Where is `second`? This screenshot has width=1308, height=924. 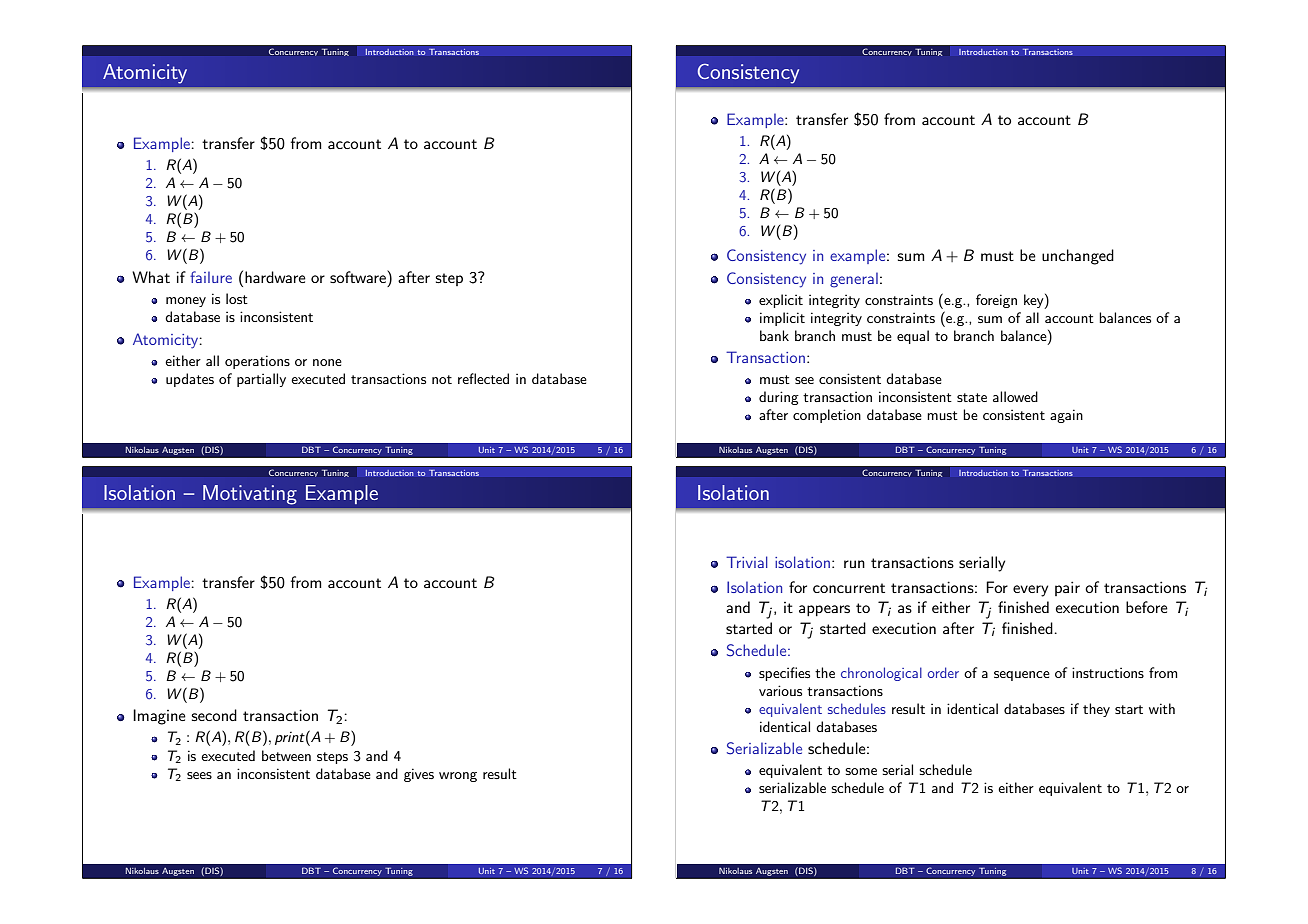
second is located at coordinates (214, 715).
